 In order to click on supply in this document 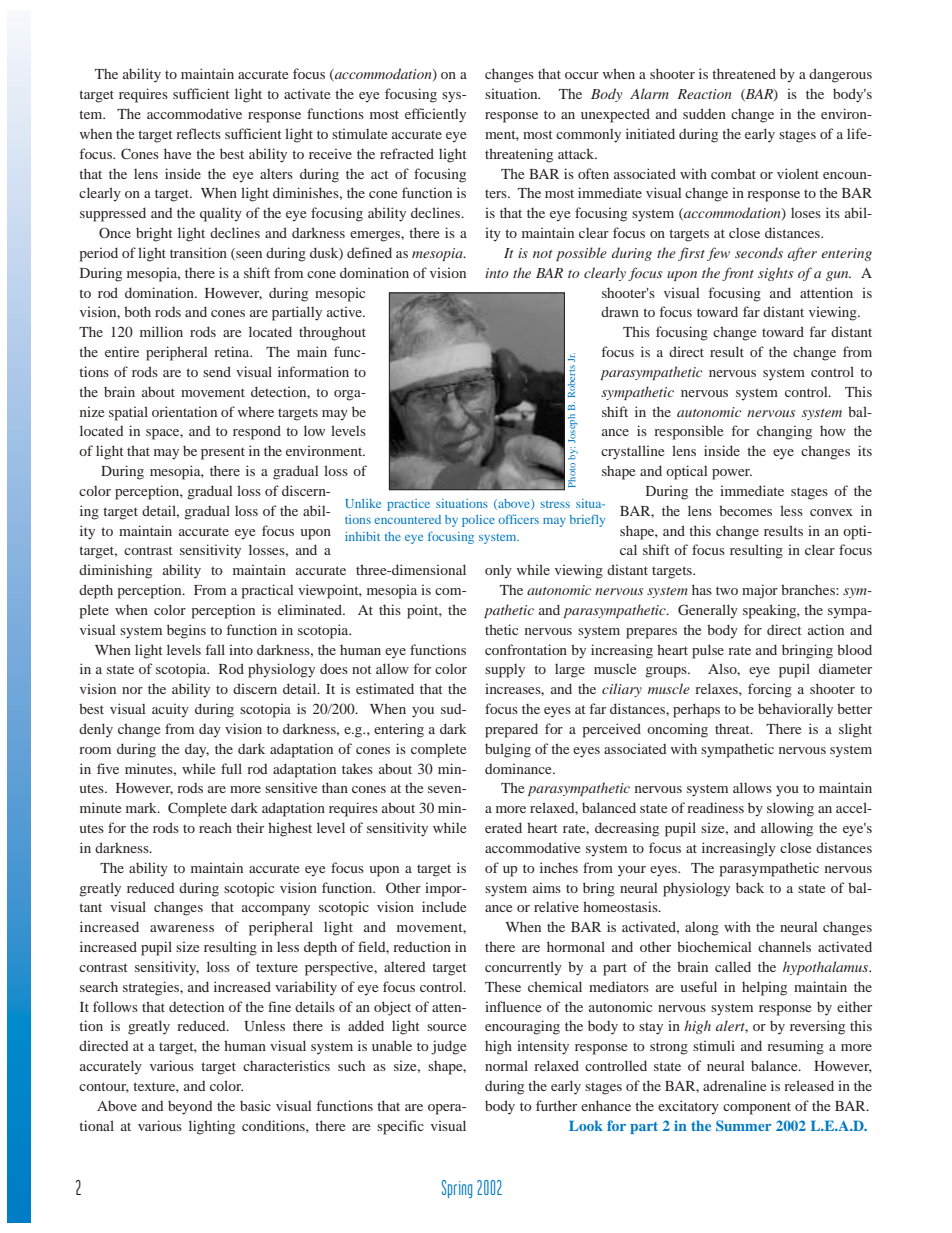, I will do `click(505, 671)`.
